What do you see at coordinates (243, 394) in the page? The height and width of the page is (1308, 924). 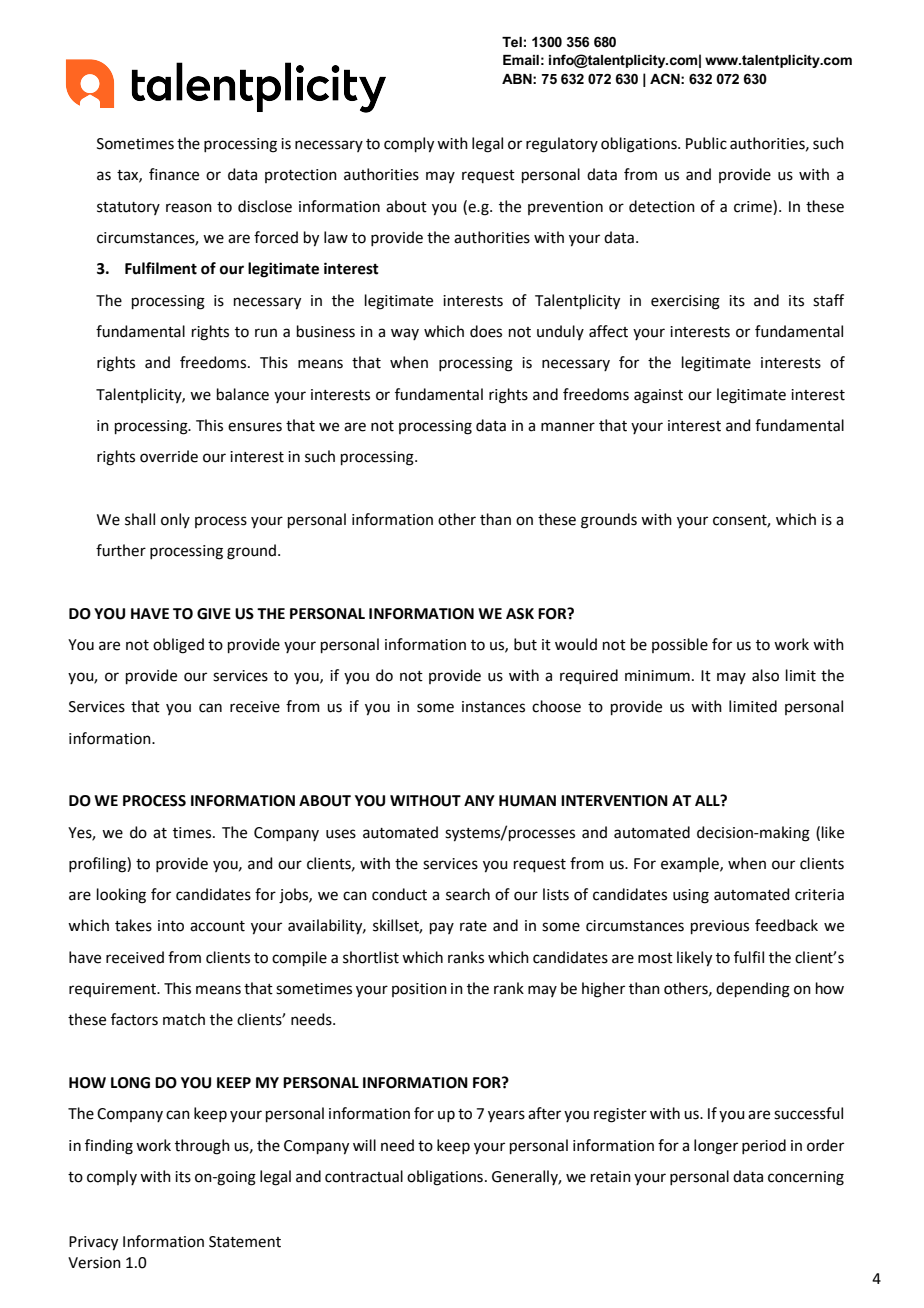 I see `balance` at bounding box center [243, 394].
